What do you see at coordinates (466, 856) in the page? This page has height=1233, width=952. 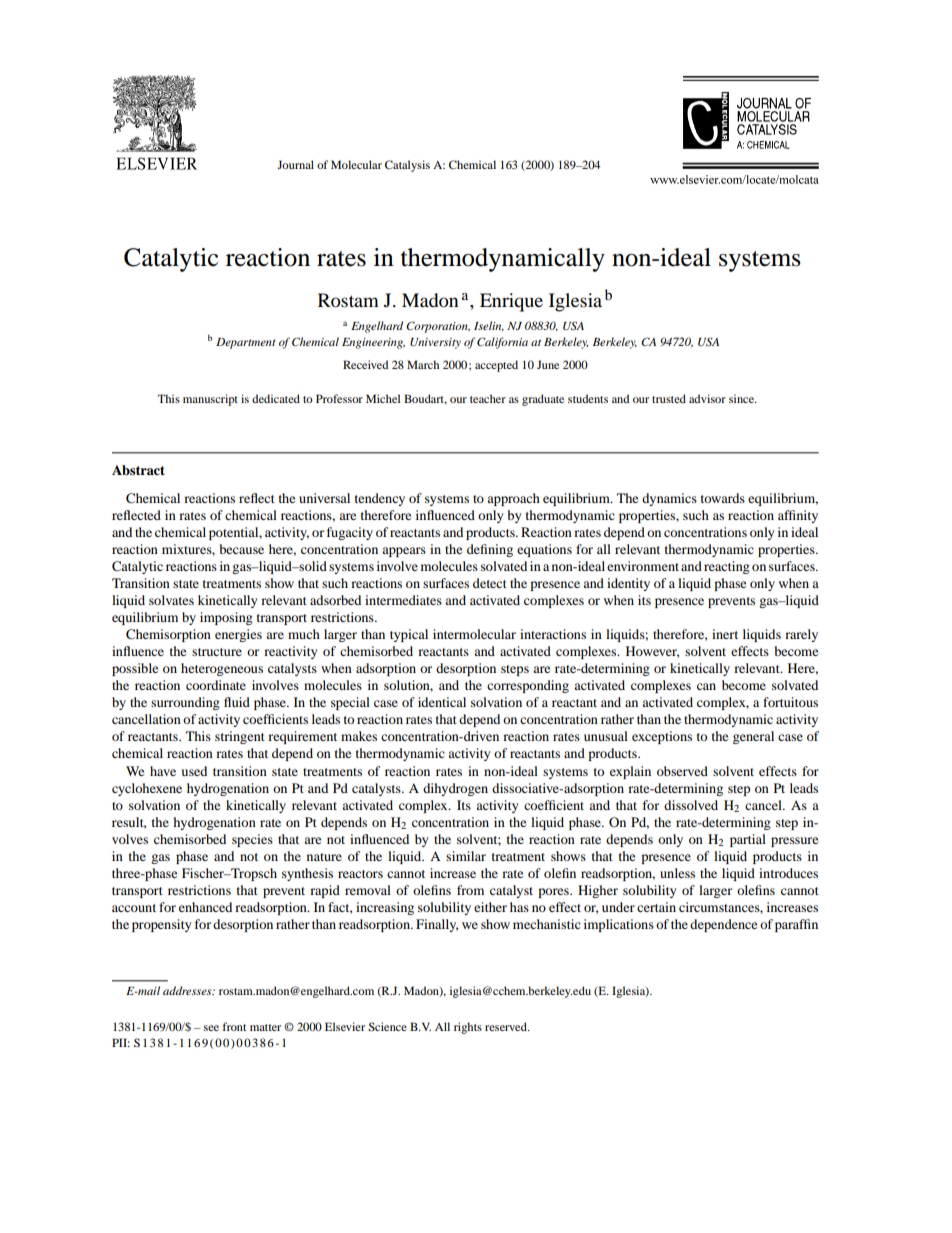 I see `similar` at bounding box center [466, 856].
